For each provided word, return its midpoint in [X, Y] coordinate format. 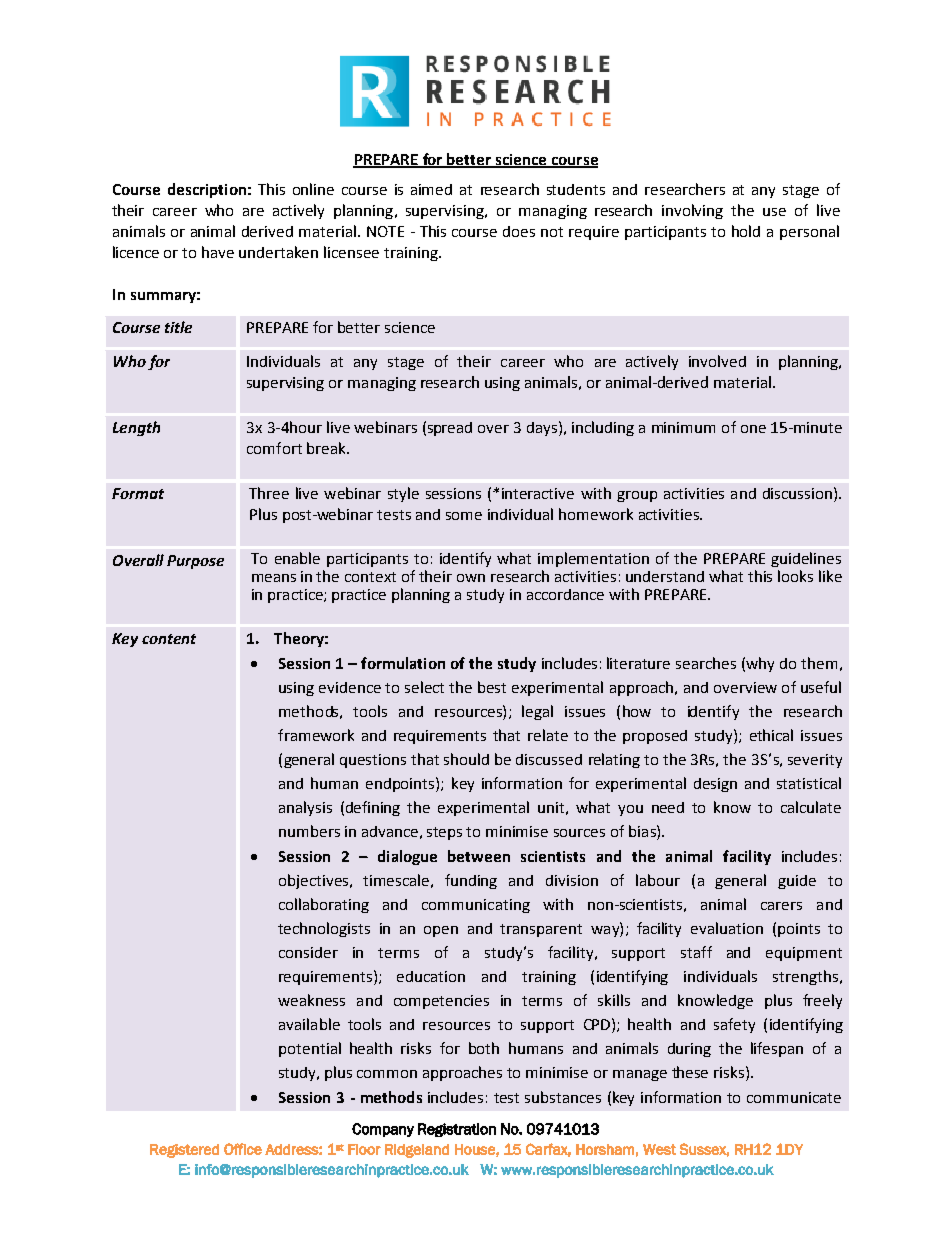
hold [746, 231]
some [464, 516]
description [207, 190]
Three [269, 493]
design [715, 785]
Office [243, 1149]
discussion [797, 493]
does [519, 231]
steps [444, 833]
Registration [457, 1130]
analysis [305, 808]
